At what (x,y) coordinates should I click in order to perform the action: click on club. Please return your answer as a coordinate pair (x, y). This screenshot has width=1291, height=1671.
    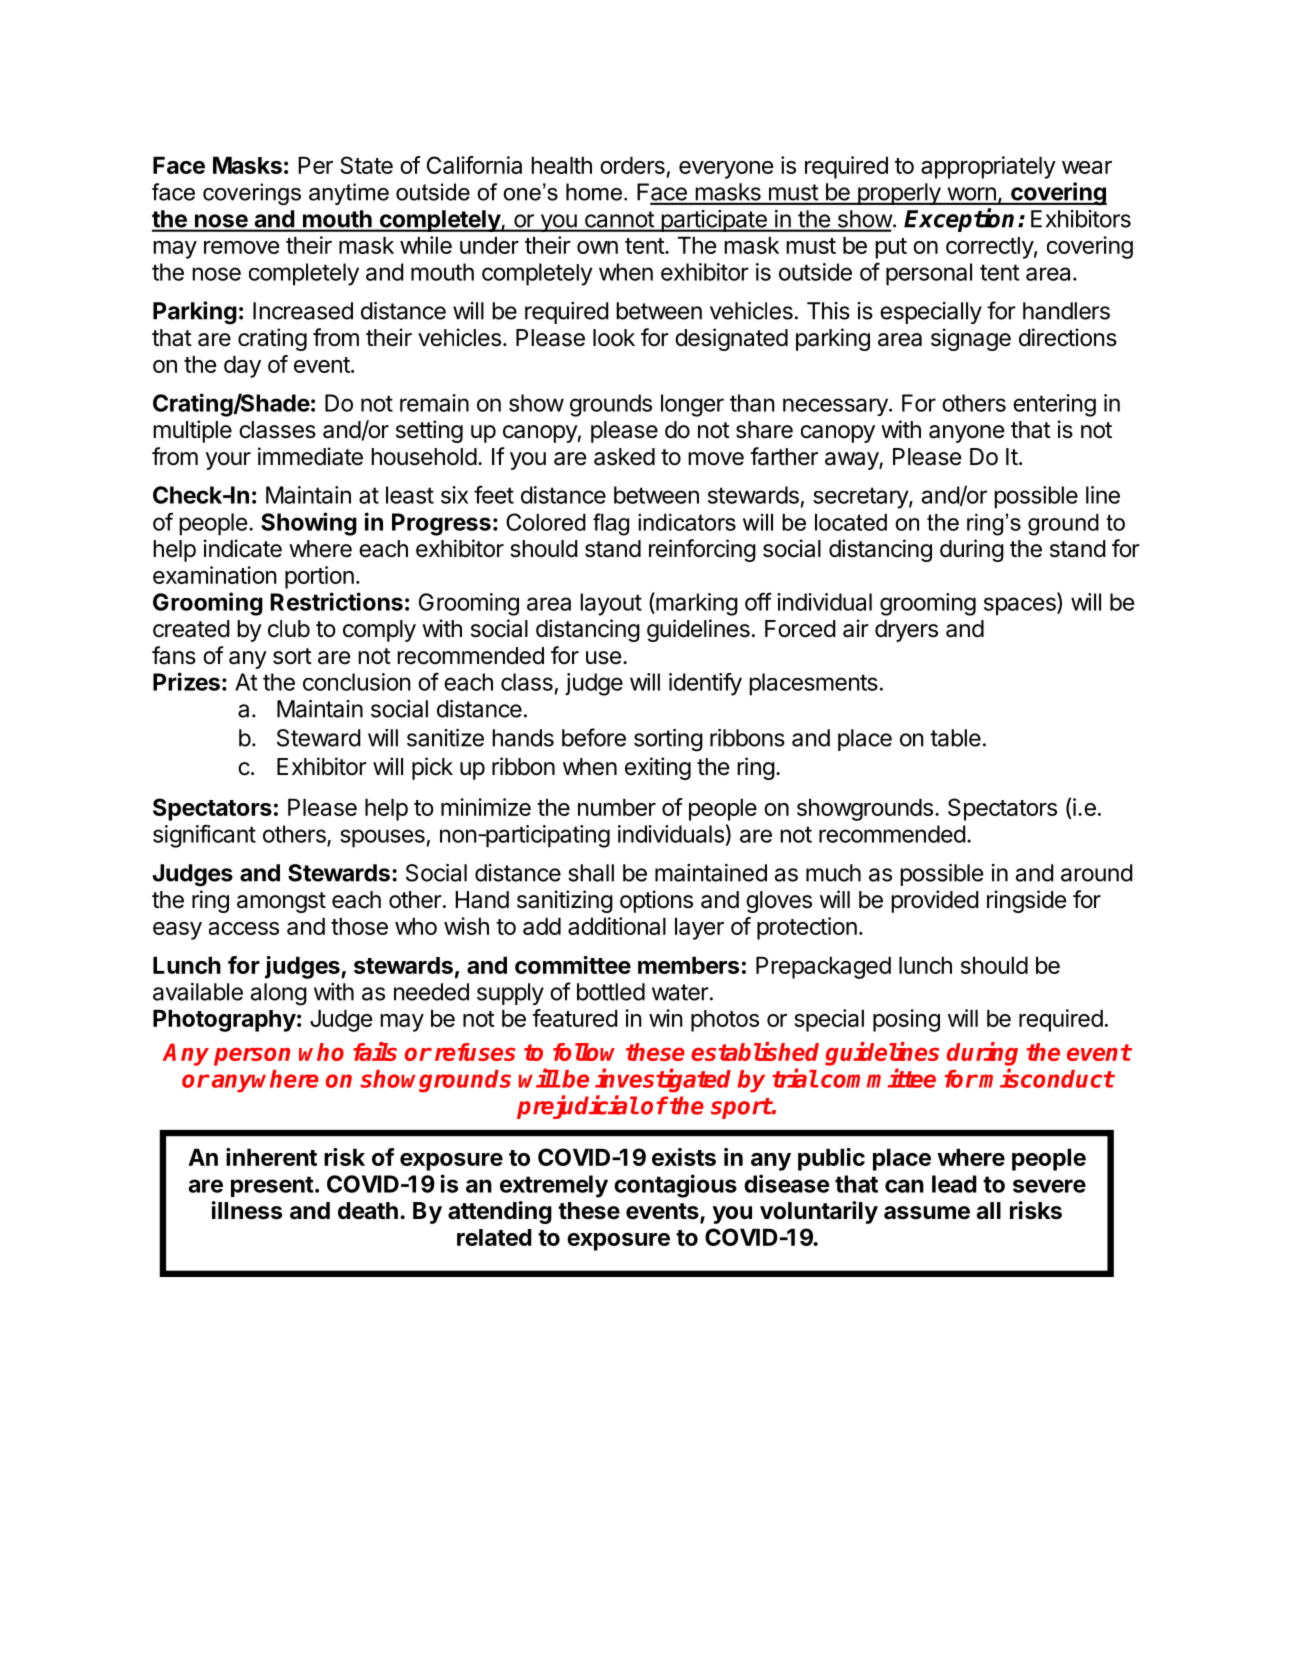
    Looking at the image, I should click on (289, 629).
